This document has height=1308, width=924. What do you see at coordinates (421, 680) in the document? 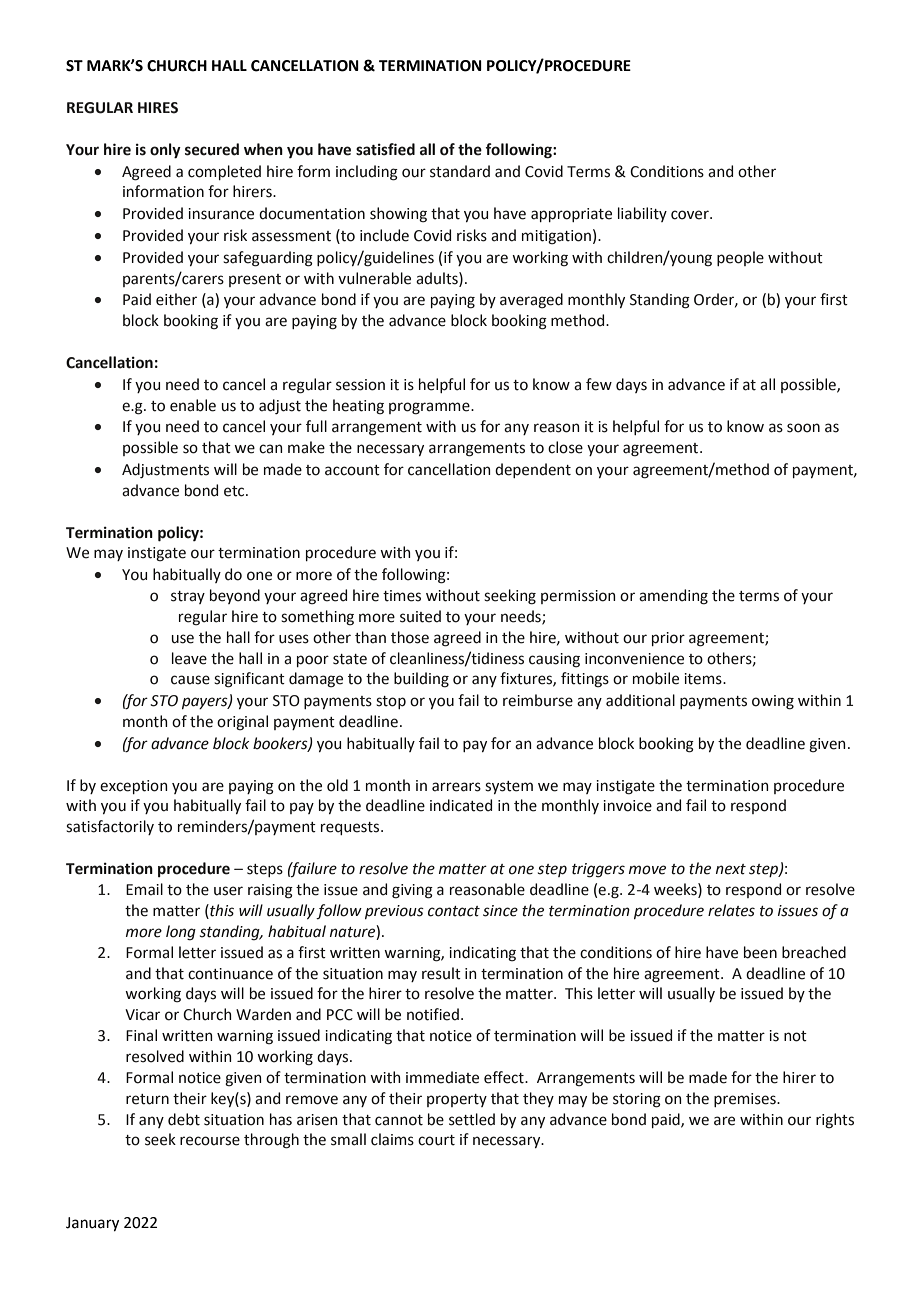
I see `building` at bounding box center [421, 680].
